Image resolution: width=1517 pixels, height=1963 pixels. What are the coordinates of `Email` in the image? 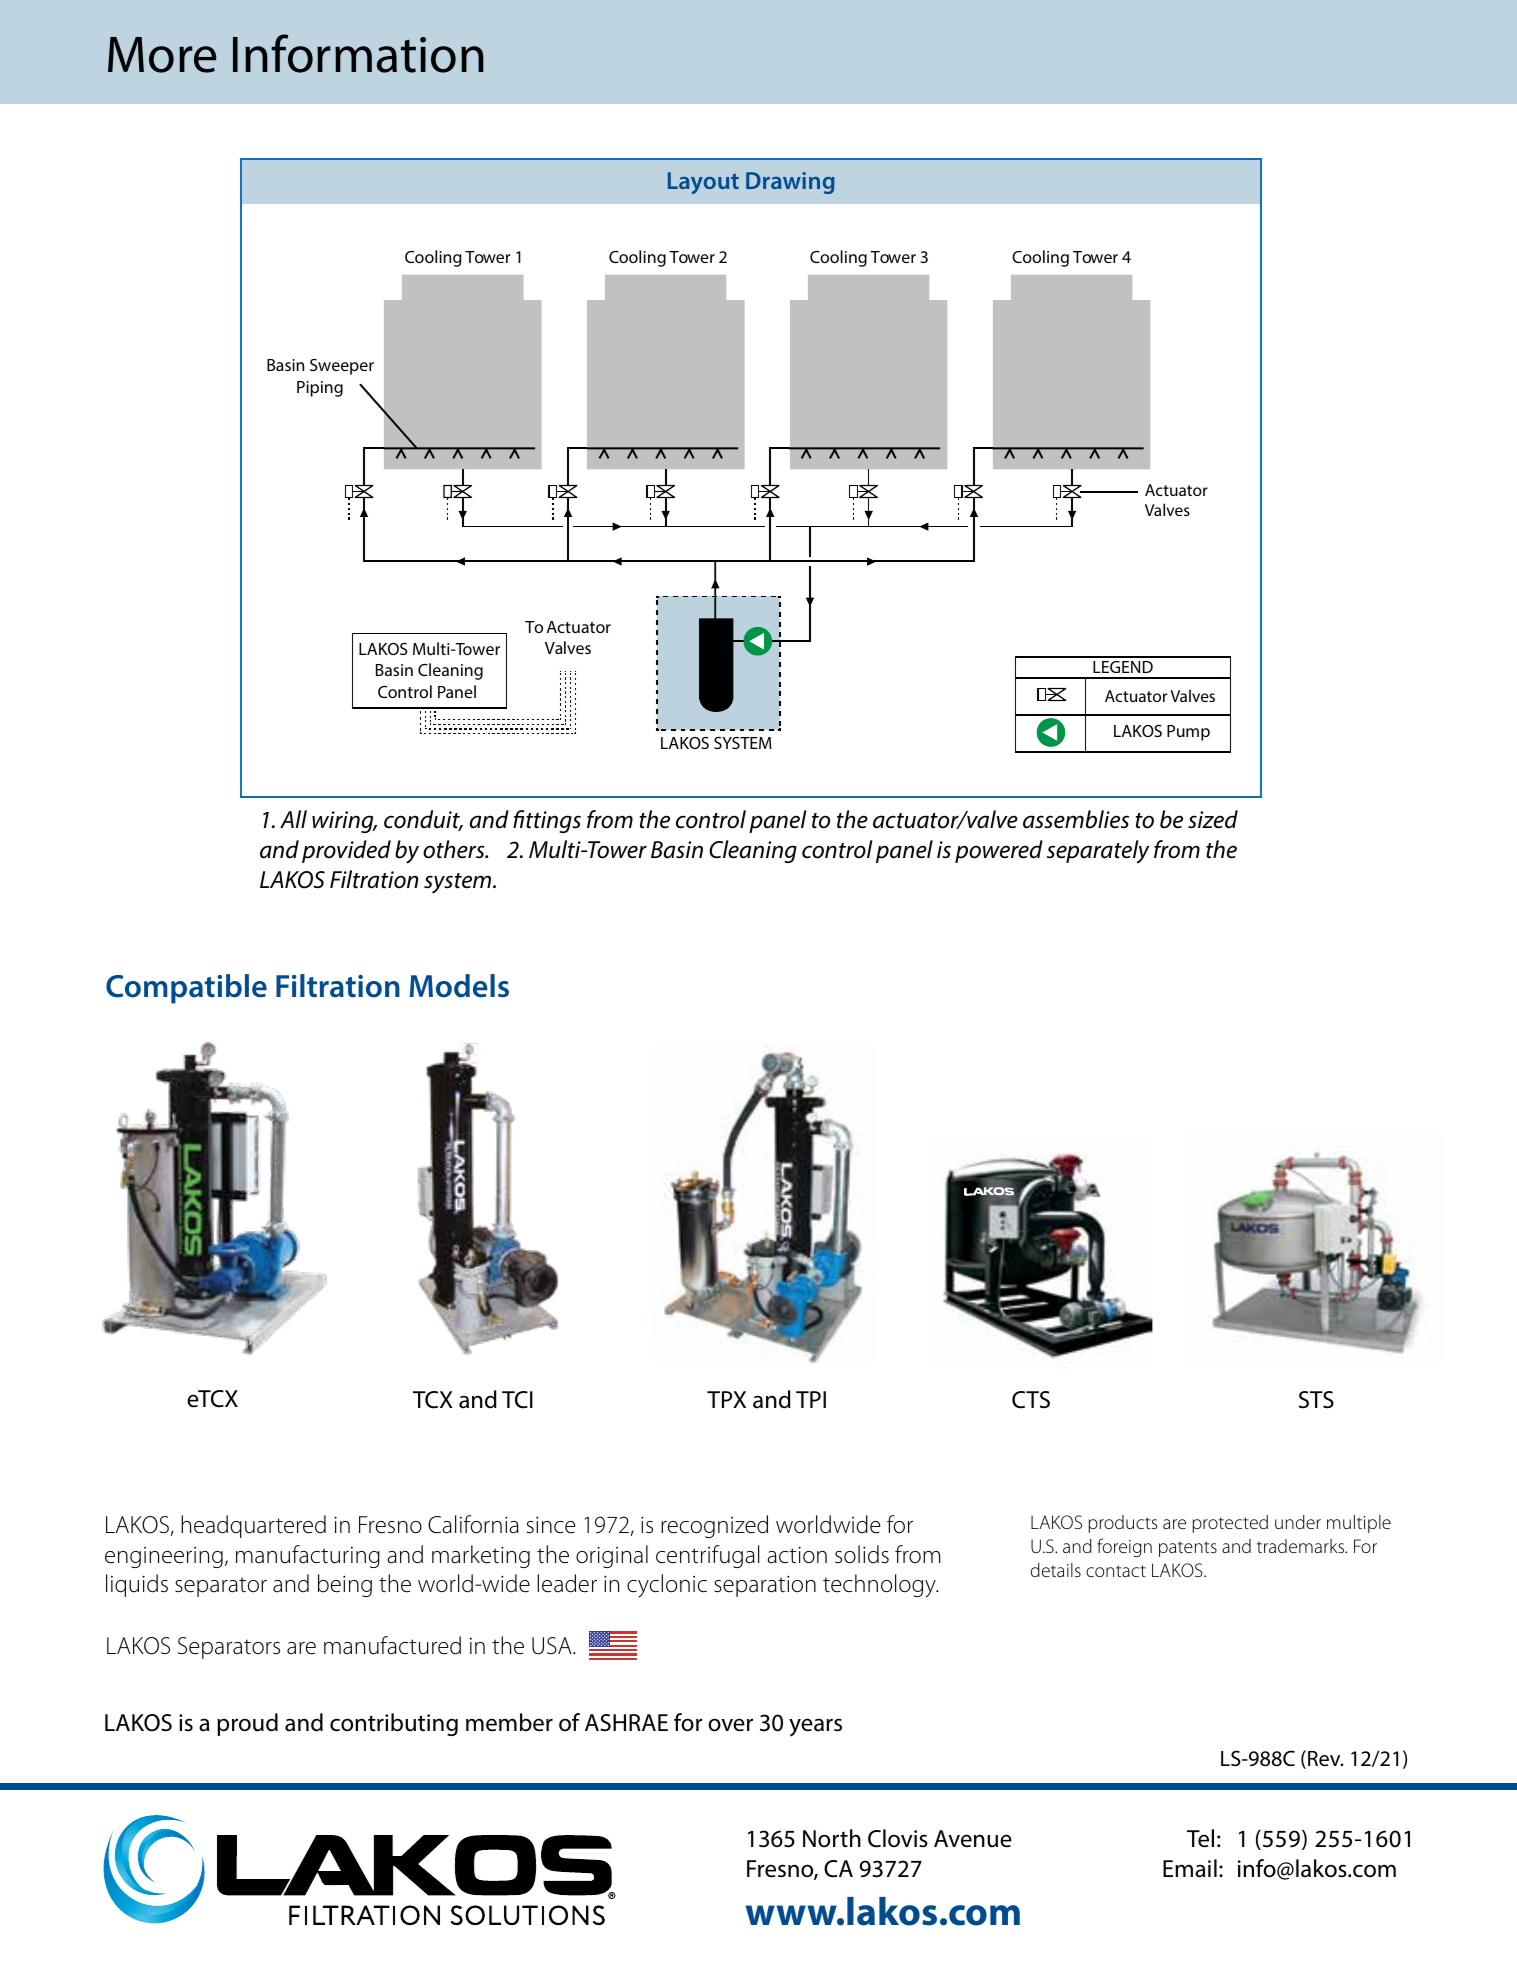 It's located at (1190, 1868).
